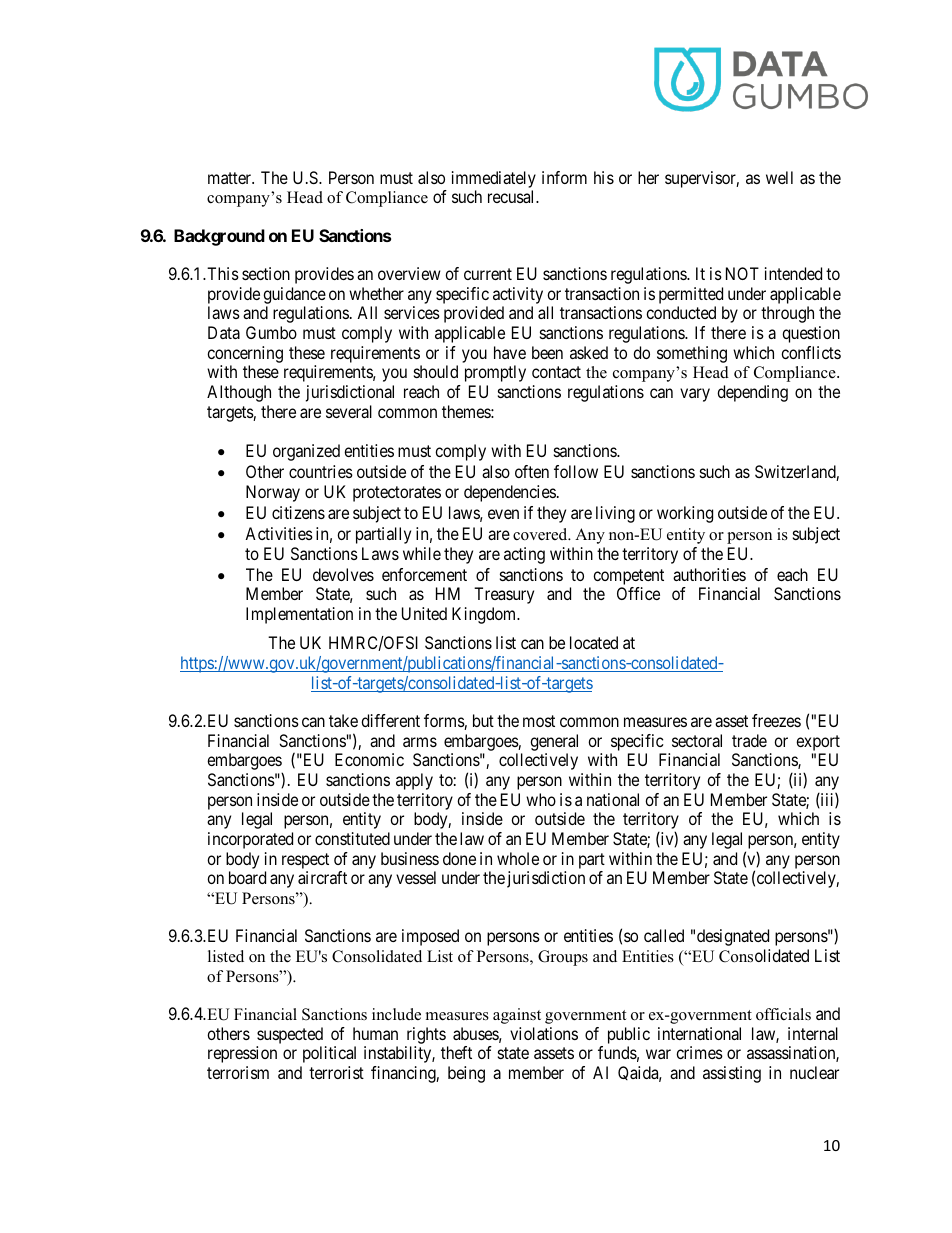  What do you see at coordinates (685, 514) in the screenshot?
I see `working` at bounding box center [685, 514].
